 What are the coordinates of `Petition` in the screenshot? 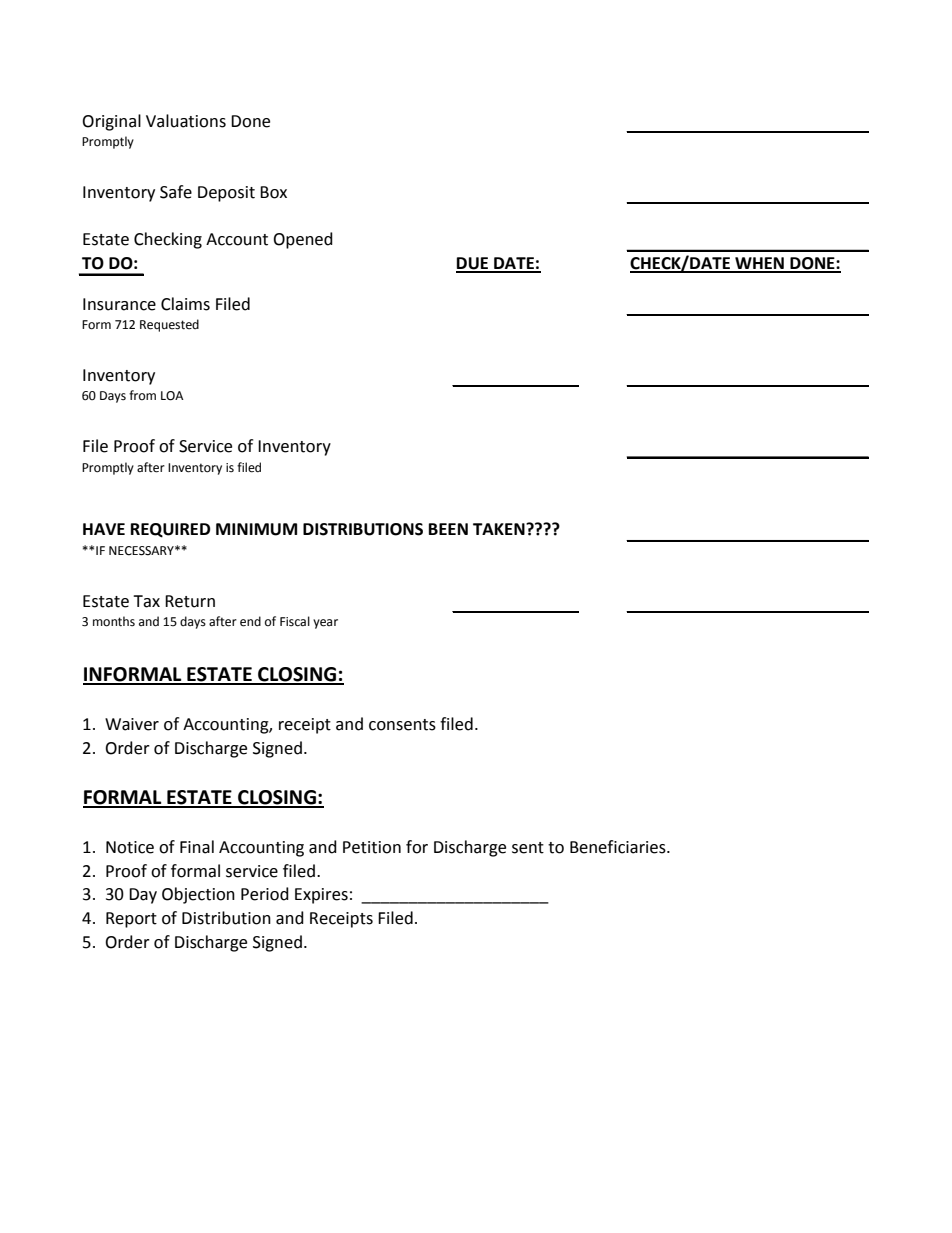 It's located at (372, 847).
